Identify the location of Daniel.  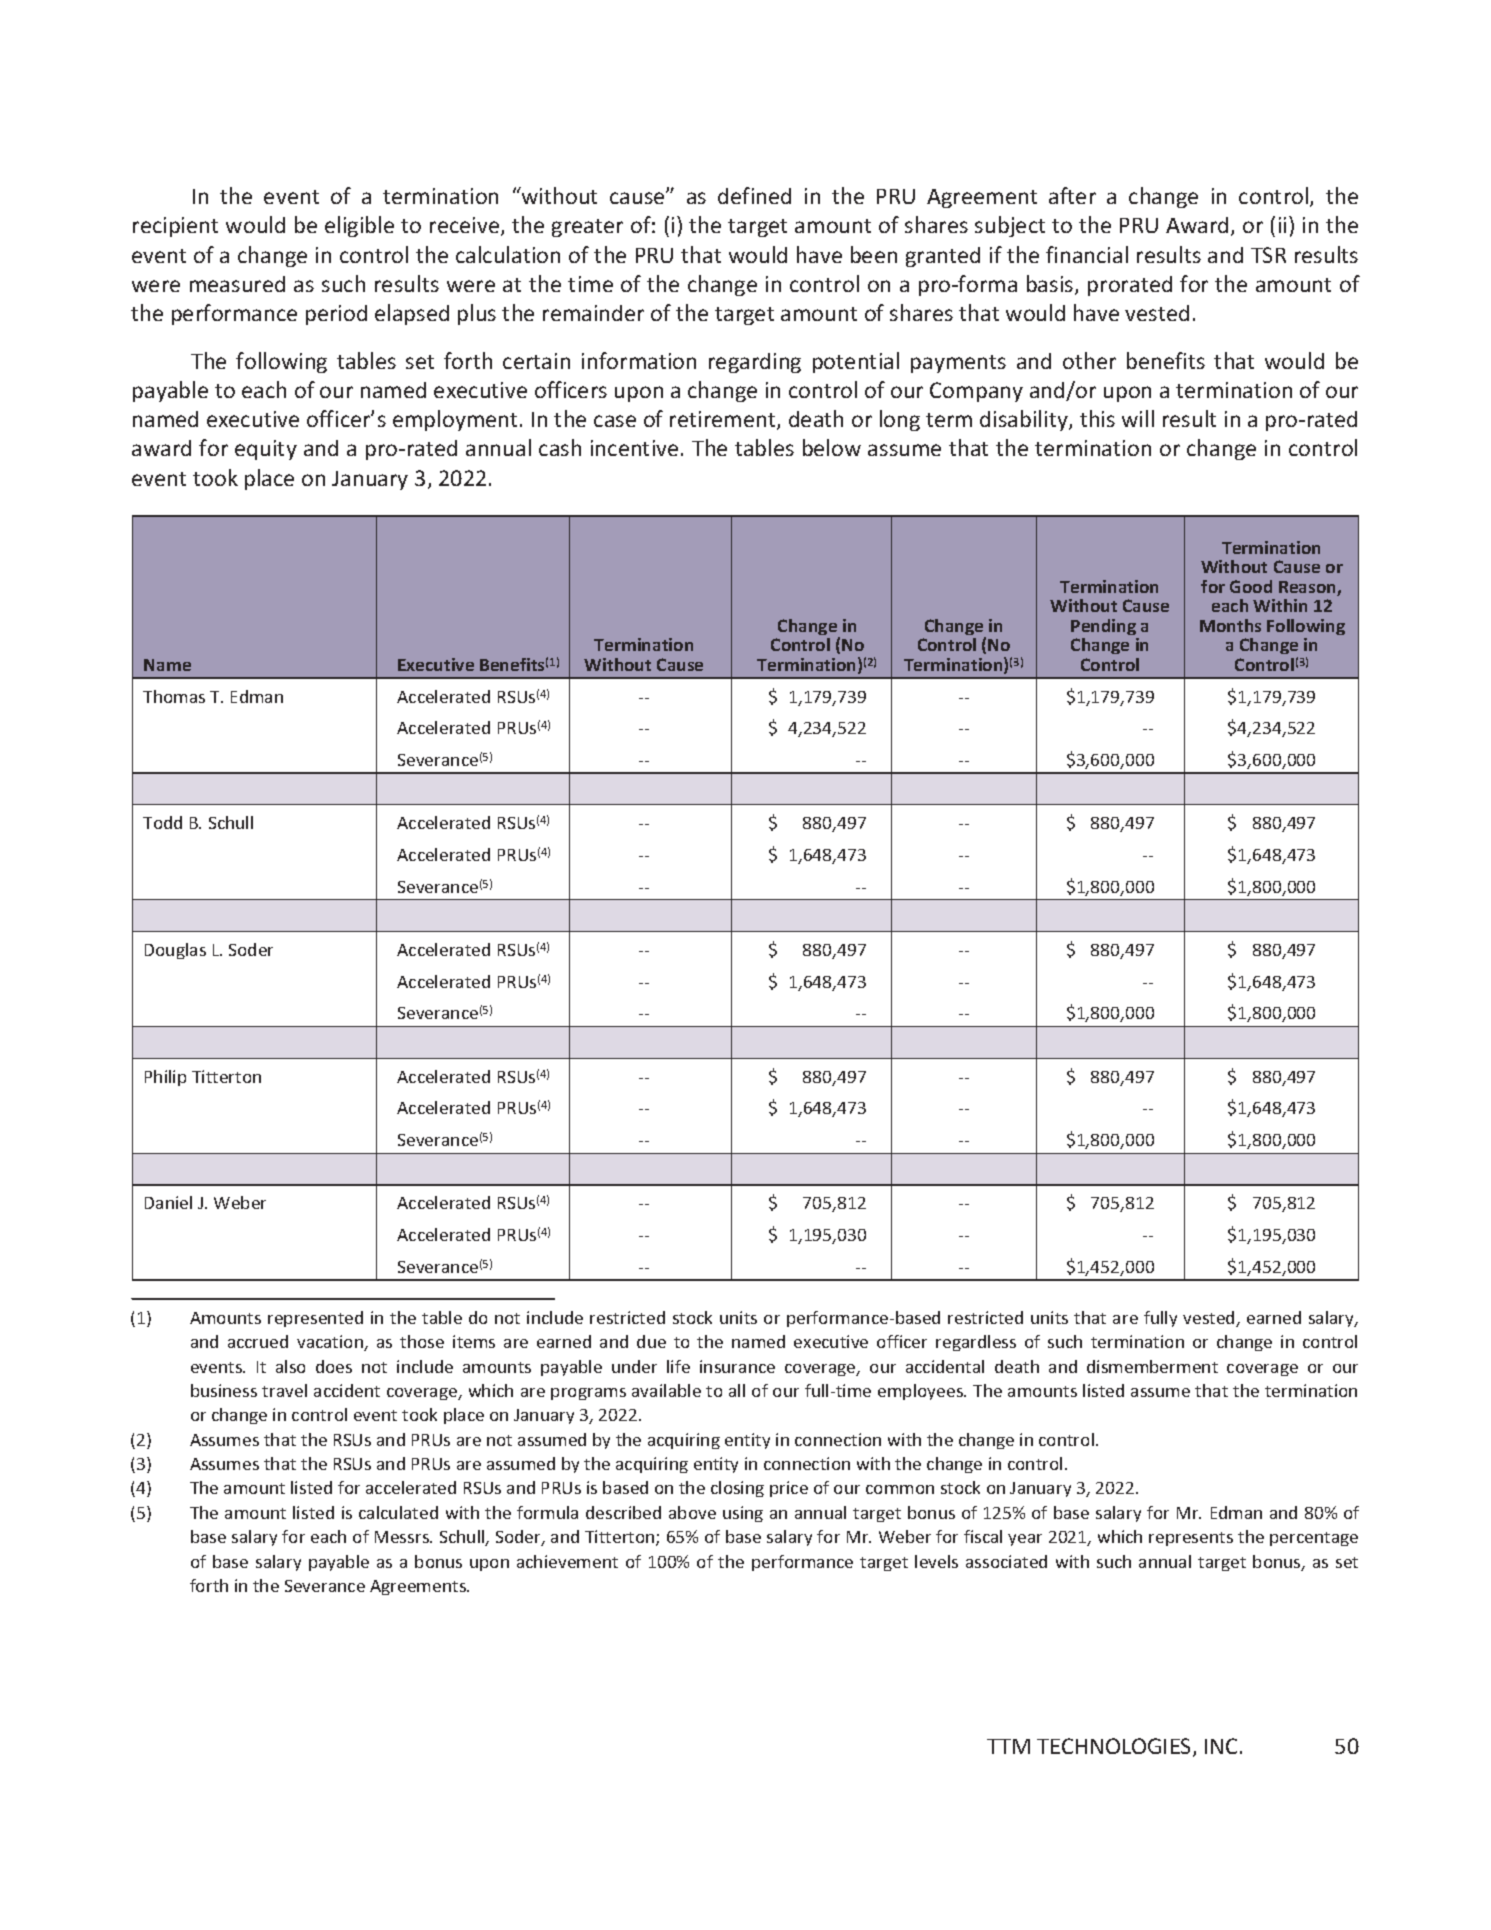
(168, 1202).
